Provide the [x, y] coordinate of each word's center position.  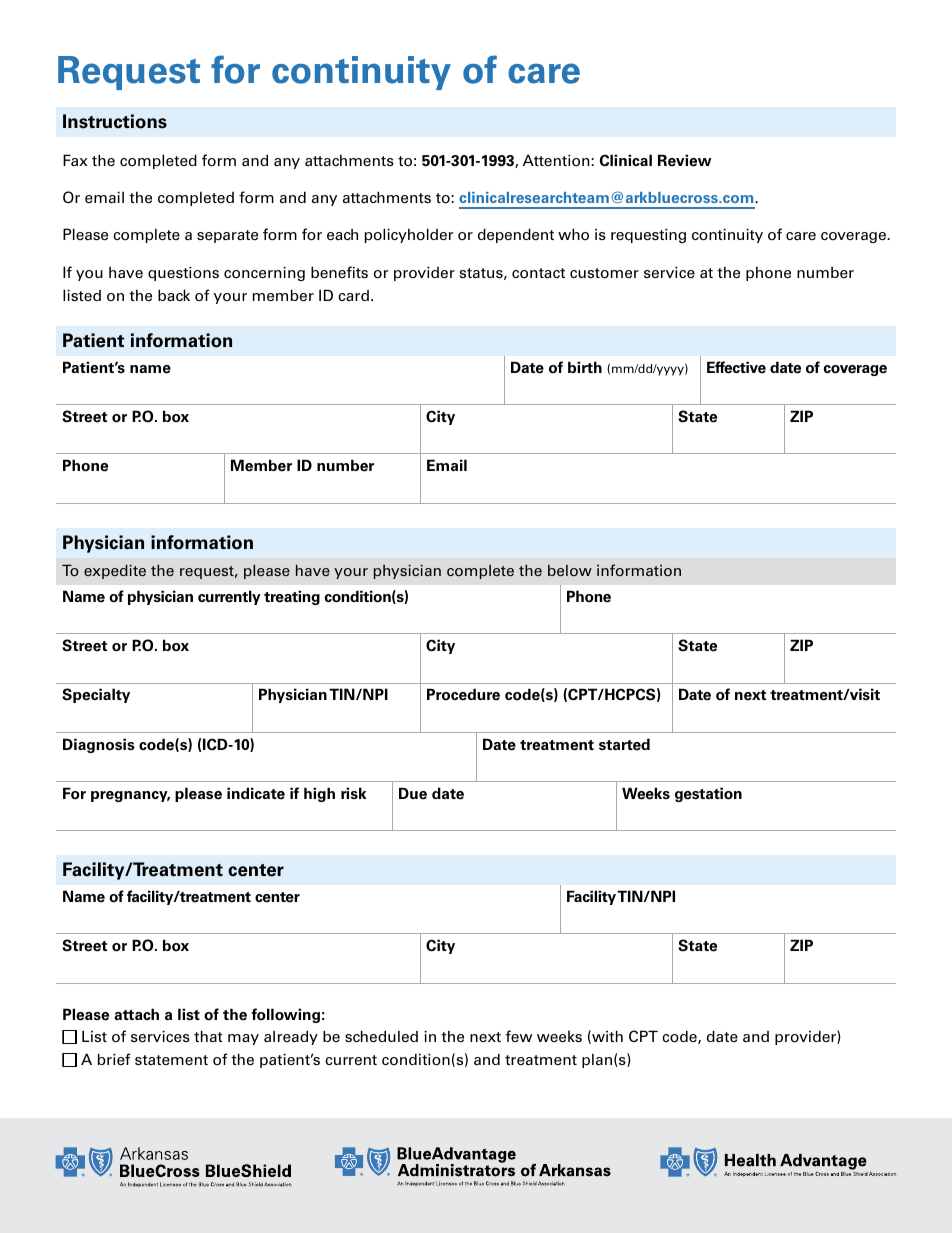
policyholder [409, 235]
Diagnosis [99, 745]
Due [413, 793]
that [208, 1036]
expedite [115, 572]
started [624, 744]
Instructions [115, 121]
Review [685, 160]
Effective [736, 367]
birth [585, 367]
